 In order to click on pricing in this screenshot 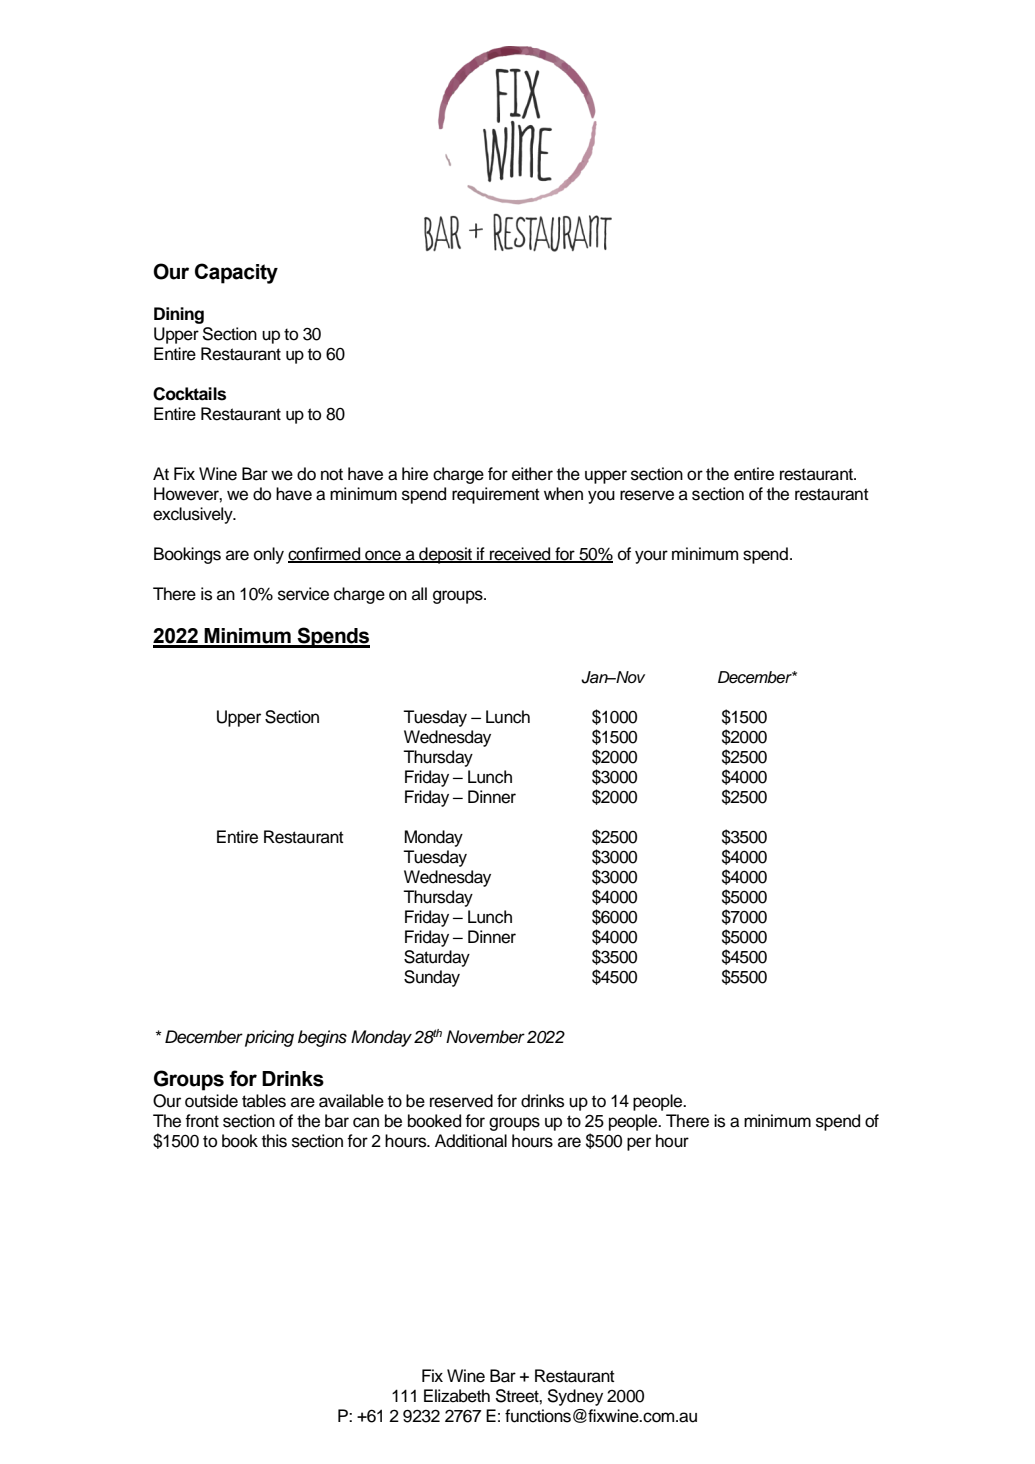, I will do `click(269, 1038)`.
